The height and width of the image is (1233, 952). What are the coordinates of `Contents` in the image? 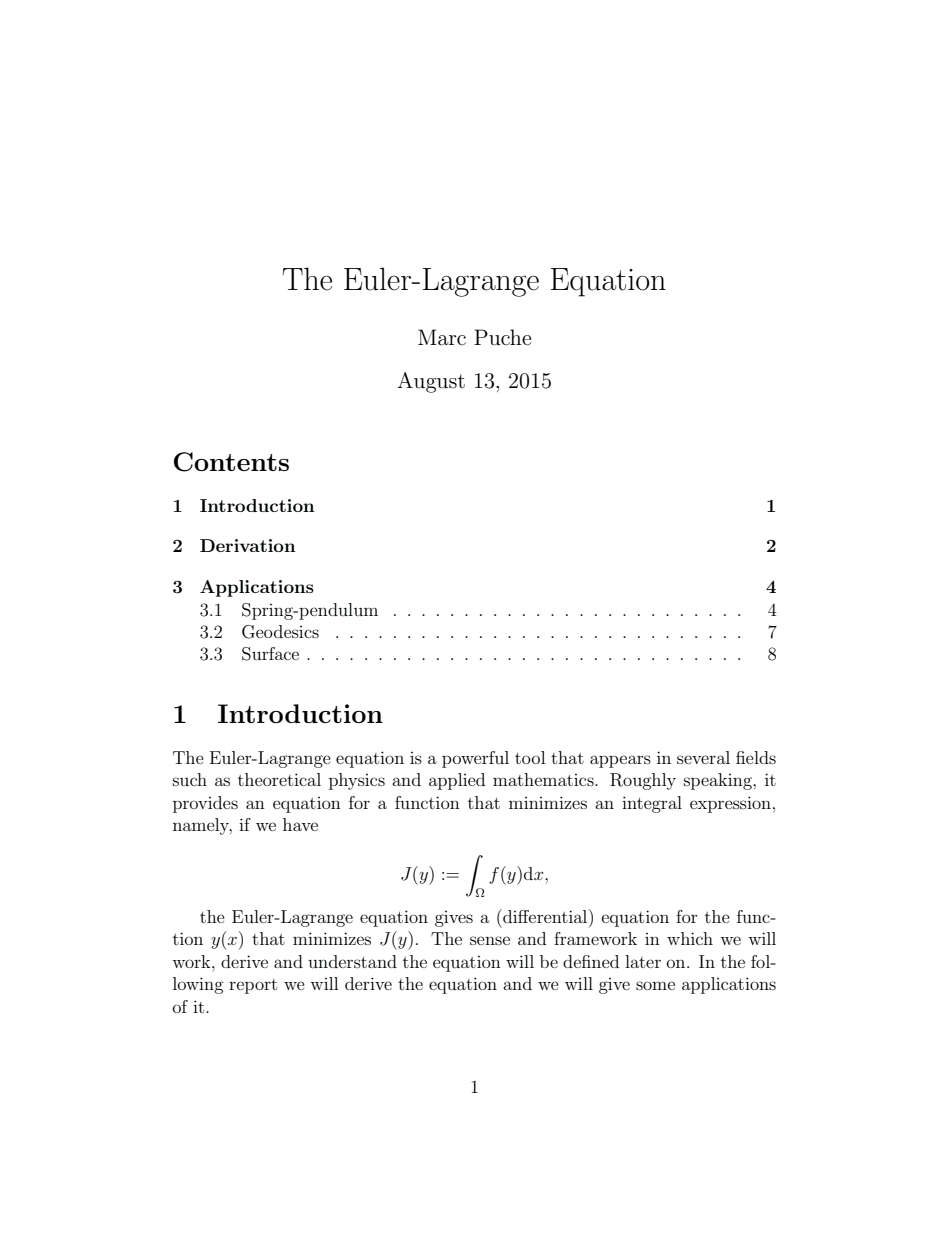 It's located at (231, 462).
